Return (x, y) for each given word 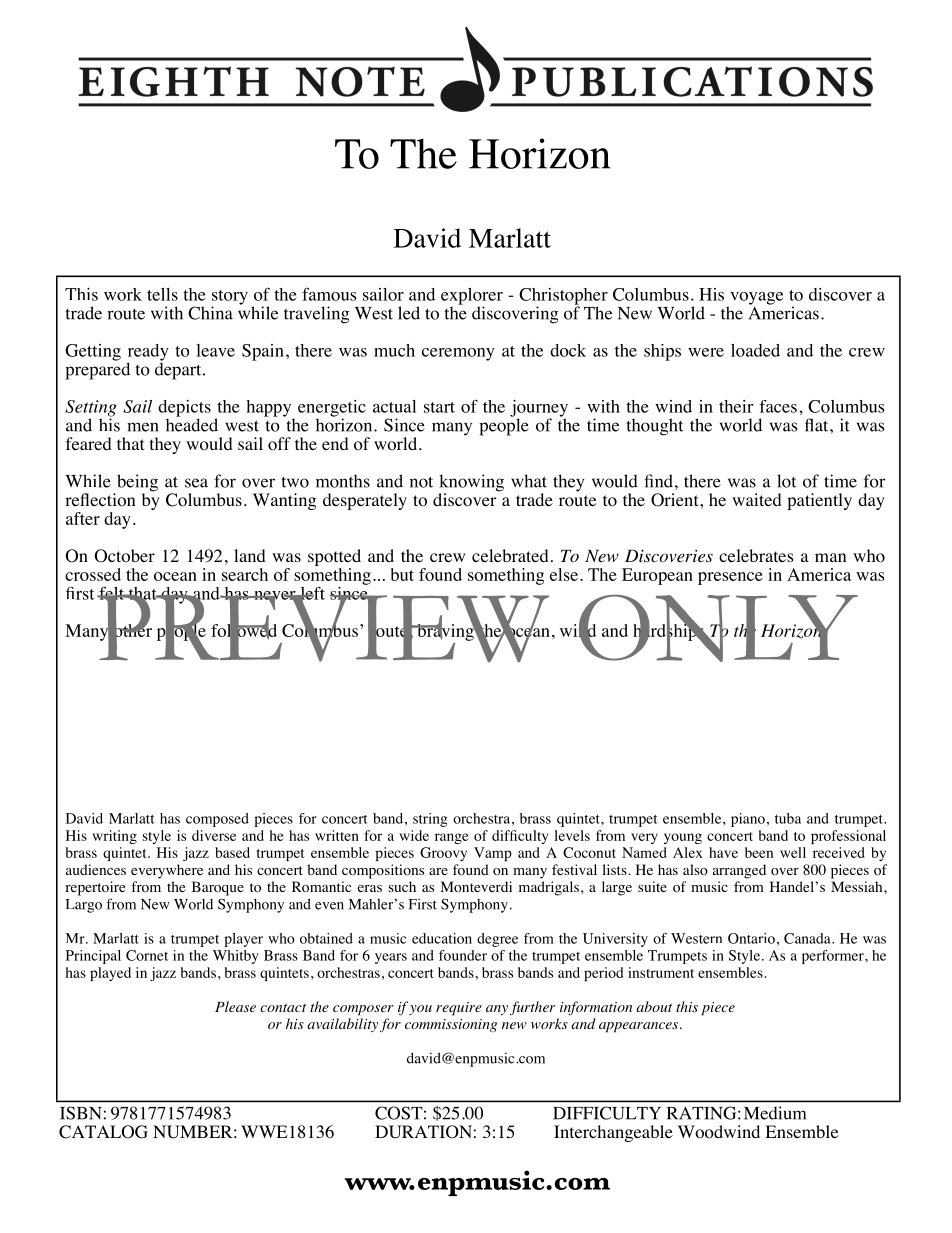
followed (244, 630)
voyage (755, 299)
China (210, 313)
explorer (472, 297)
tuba (788, 818)
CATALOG (103, 1132)
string (430, 820)
